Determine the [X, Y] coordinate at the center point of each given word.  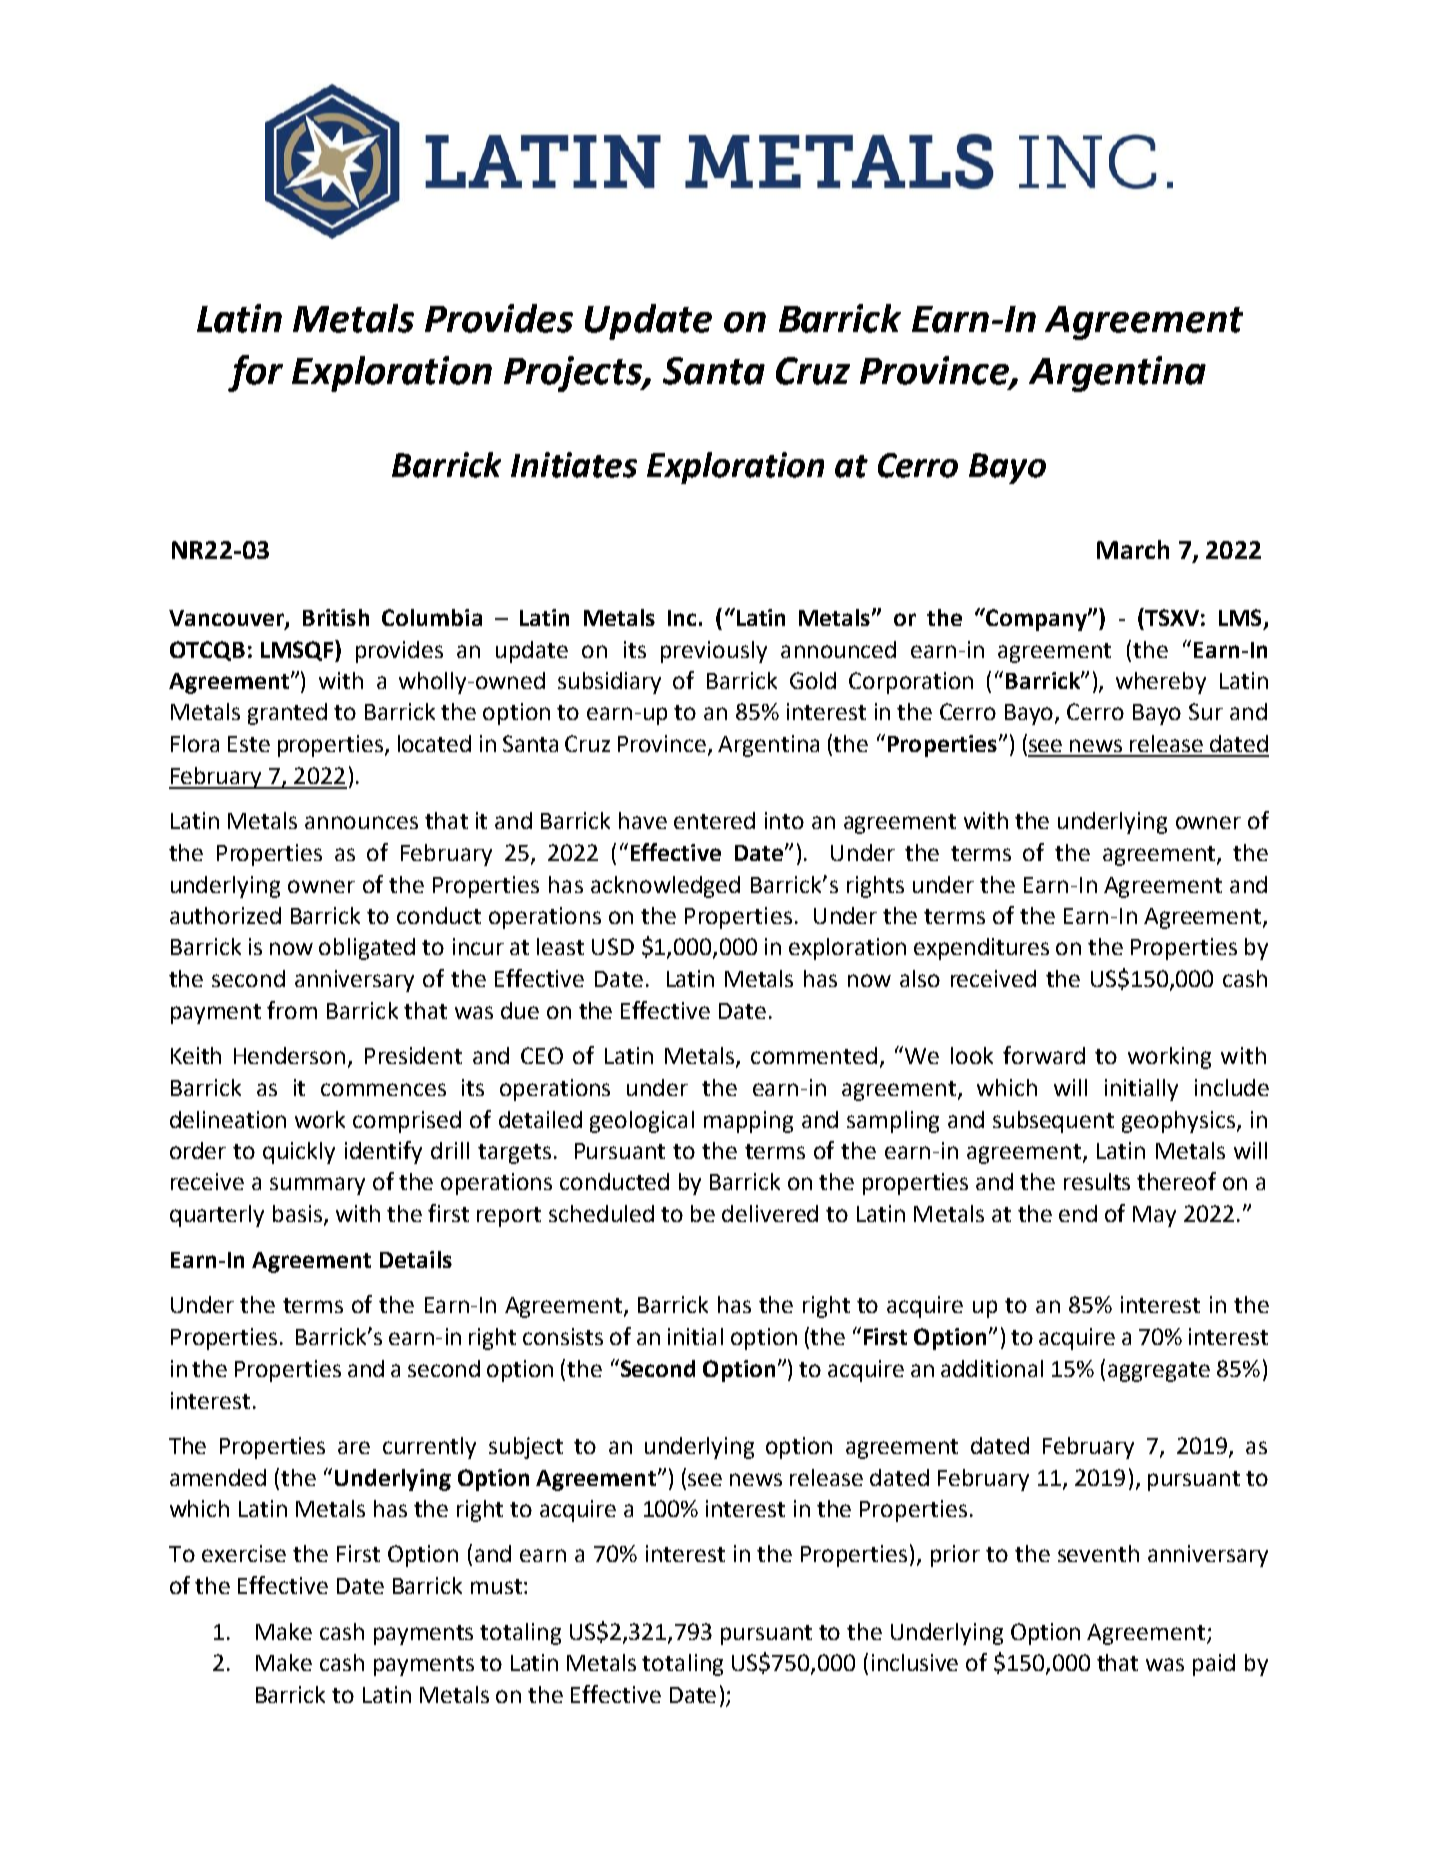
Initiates [574, 465]
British [336, 617]
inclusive [915, 1662]
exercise [244, 1553]
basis [299, 1215]
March [1133, 549]
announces [361, 822]
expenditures [981, 949]
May [1154, 1216]
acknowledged [665, 887]
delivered [770, 1213]
